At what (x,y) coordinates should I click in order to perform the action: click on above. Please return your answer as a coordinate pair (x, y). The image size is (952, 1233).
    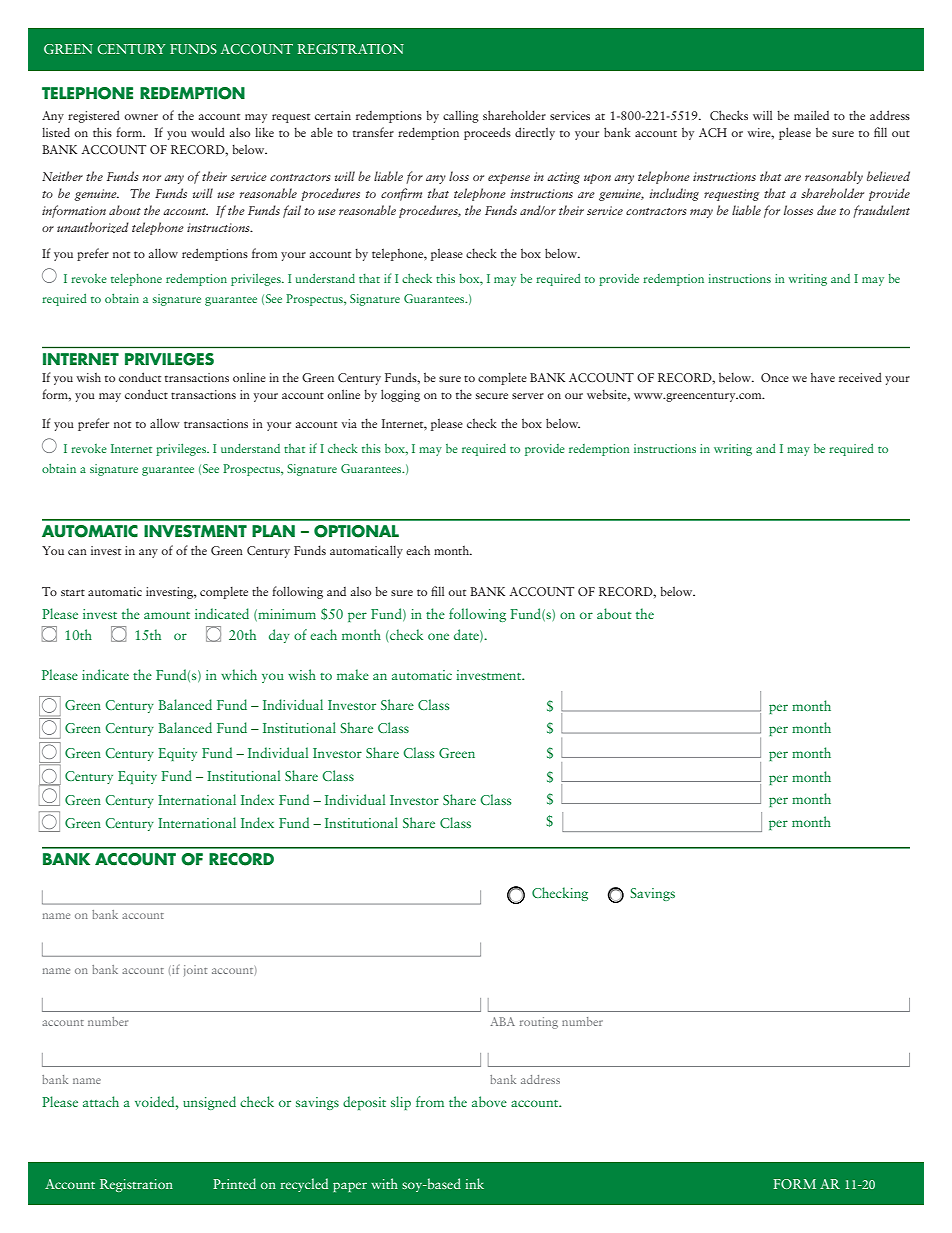
    Looking at the image, I should click on (489, 1101).
